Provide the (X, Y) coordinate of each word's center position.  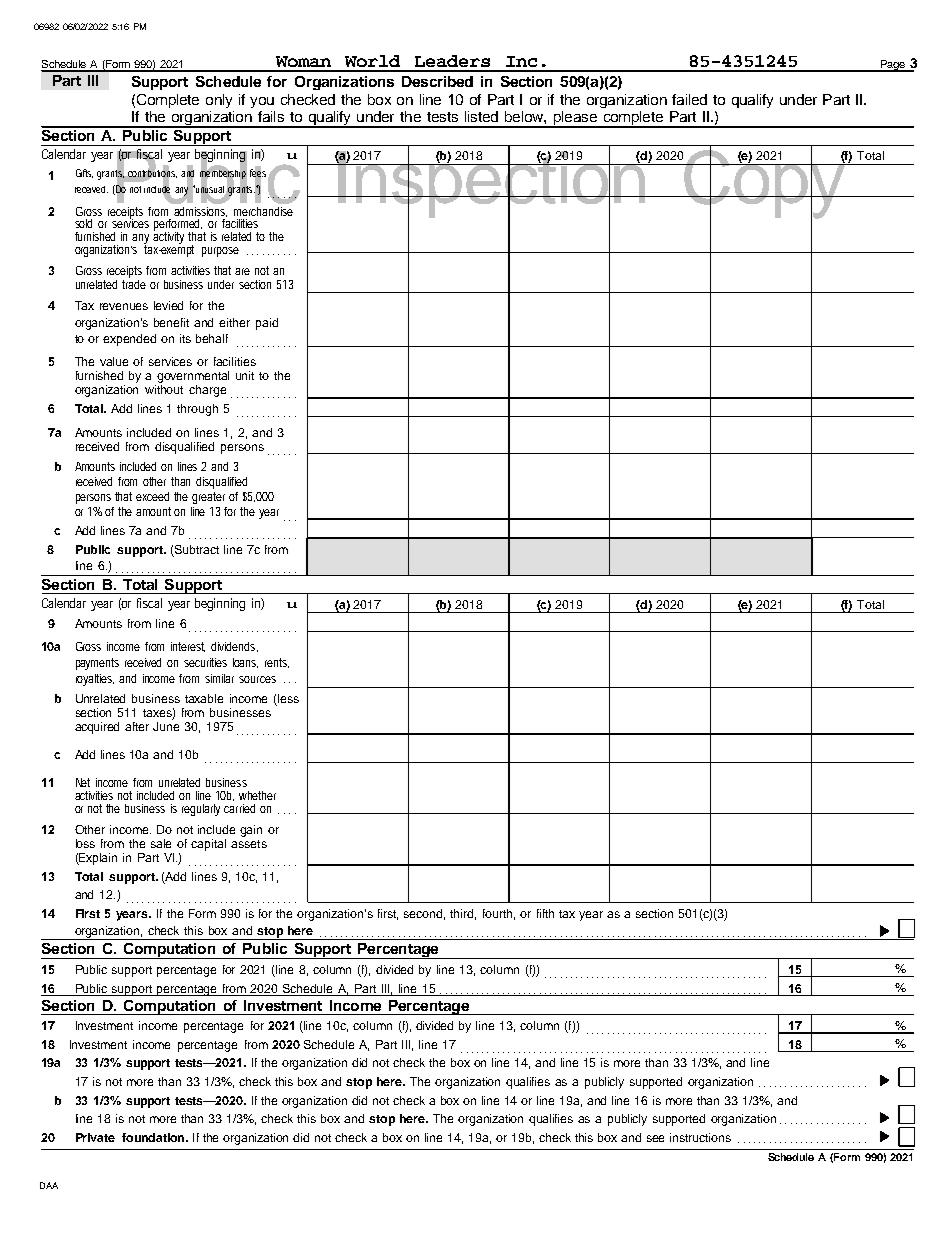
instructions (700, 1137)
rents (277, 663)
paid (267, 324)
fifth (545, 913)
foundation (154, 1137)
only (219, 101)
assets (249, 844)
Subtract (197, 549)
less (287, 700)
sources (257, 679)
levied (168, 305)
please (575, 119)
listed (481, 116)
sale (161, 843)
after (137, 726)
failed (689, 99)
